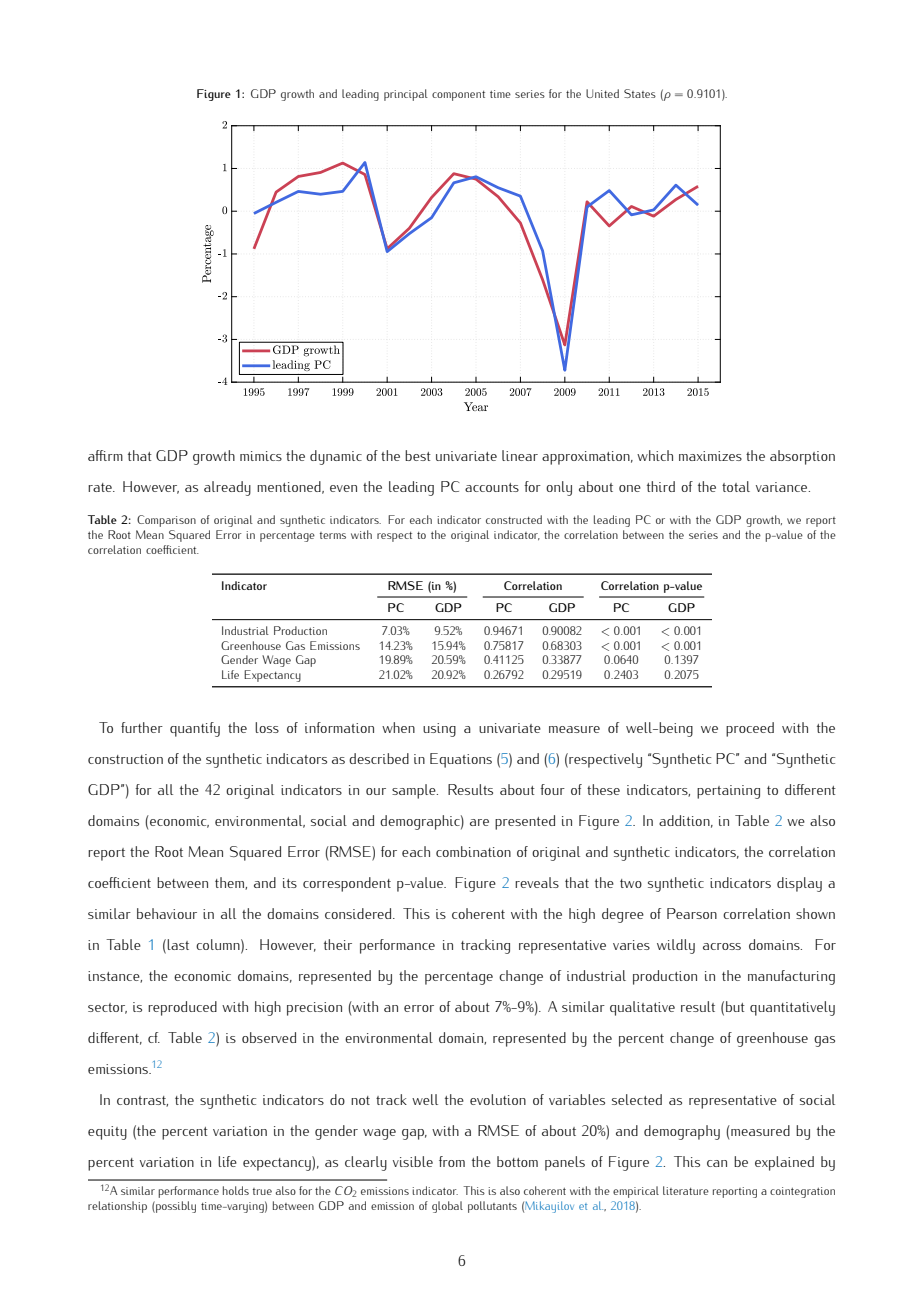 This screenshot has height=1308, width=924. I want to click on principal, so click(406, 95).
